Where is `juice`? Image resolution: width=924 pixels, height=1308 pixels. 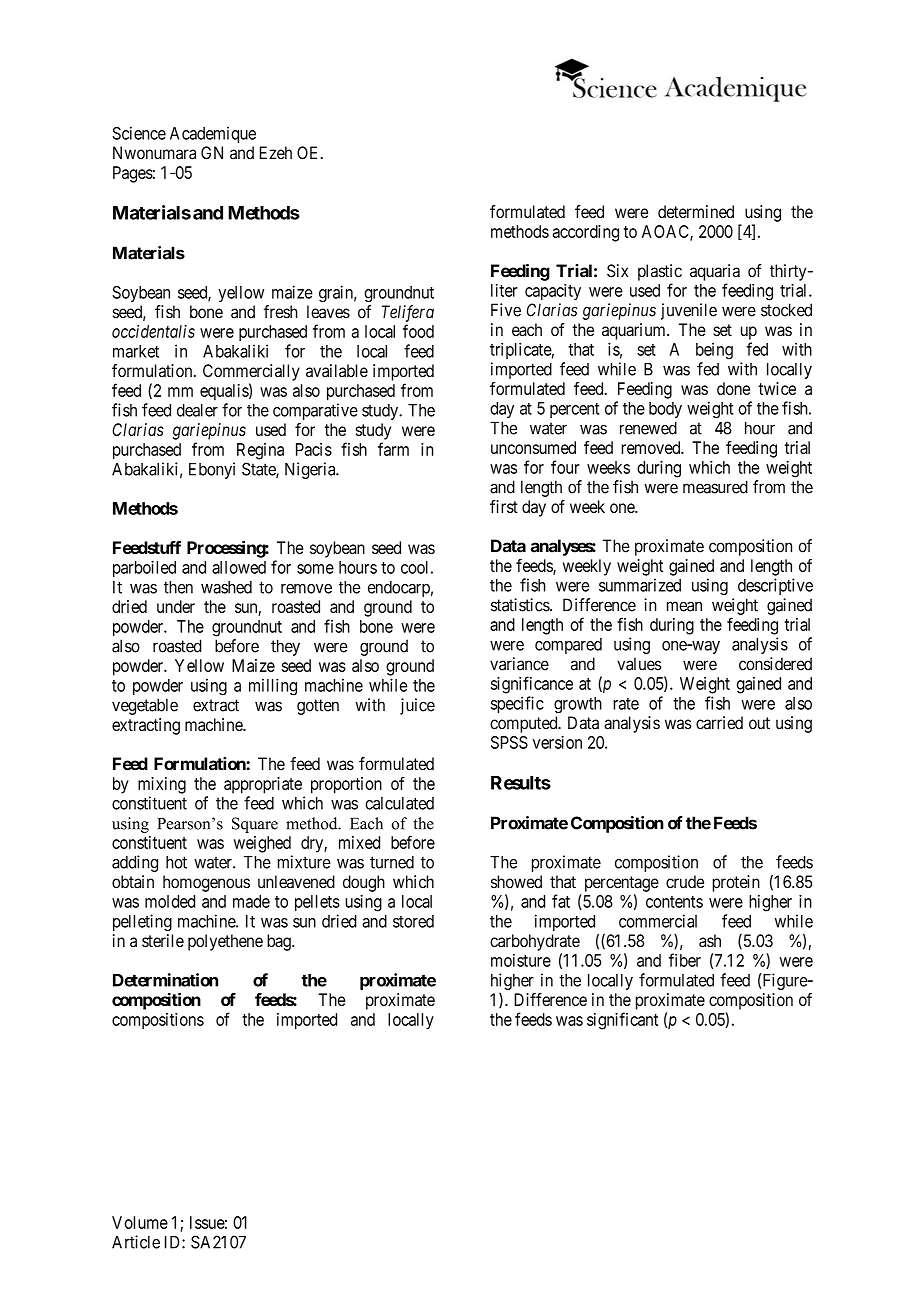
juice is located at coordinates (417, 706).
